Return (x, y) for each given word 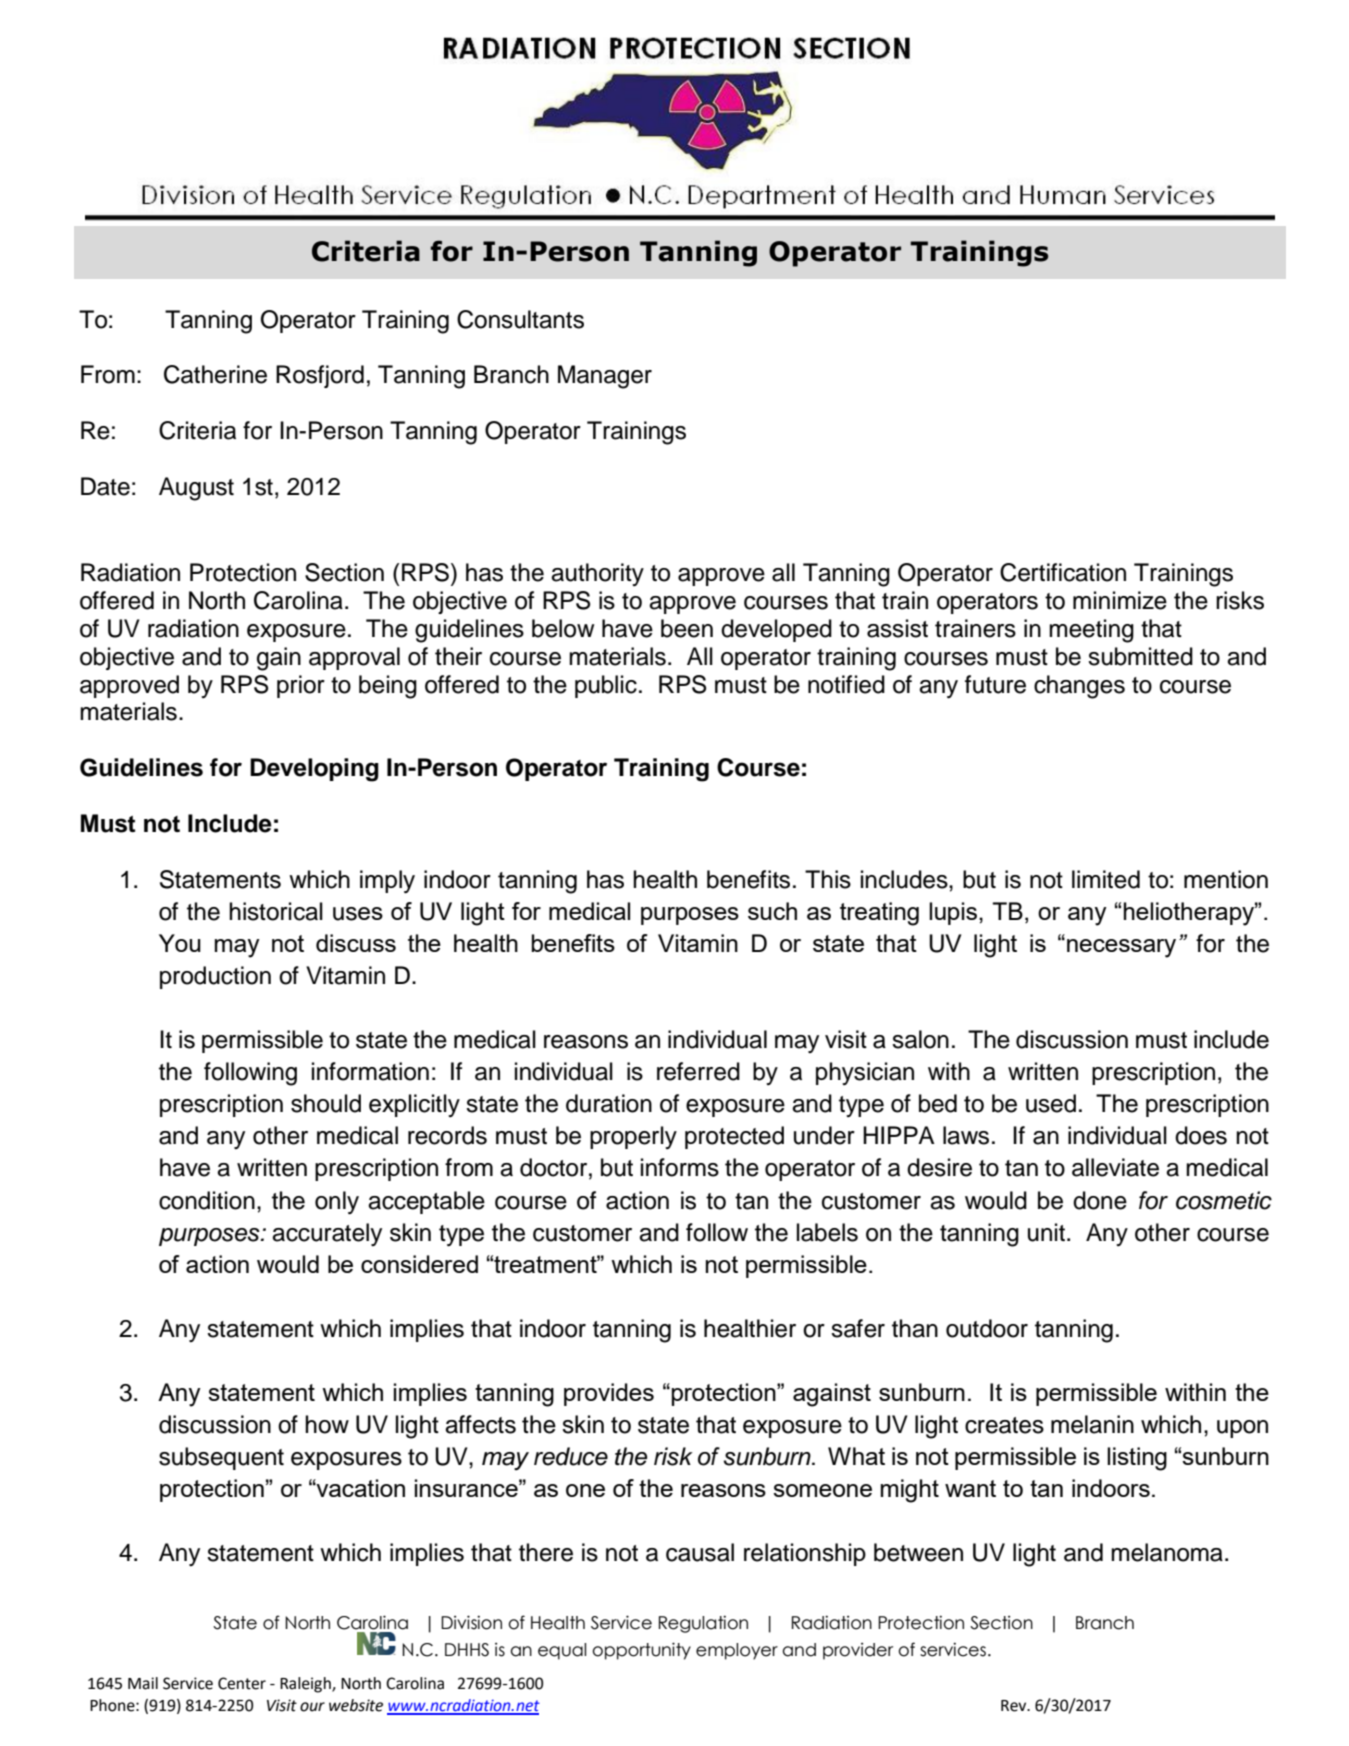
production (215, 977)
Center (242, 1683)
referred (698, 1071)
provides (609, 1394)
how (327, 1424)
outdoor (987, 1328)
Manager (605, 377)
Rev (1015, 1706)
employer (737, 1651)
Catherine (215, 374)
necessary (1121, 948)
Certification (1063, 572)
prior (301, 686)
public (606, 686)
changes (1079, 687)
